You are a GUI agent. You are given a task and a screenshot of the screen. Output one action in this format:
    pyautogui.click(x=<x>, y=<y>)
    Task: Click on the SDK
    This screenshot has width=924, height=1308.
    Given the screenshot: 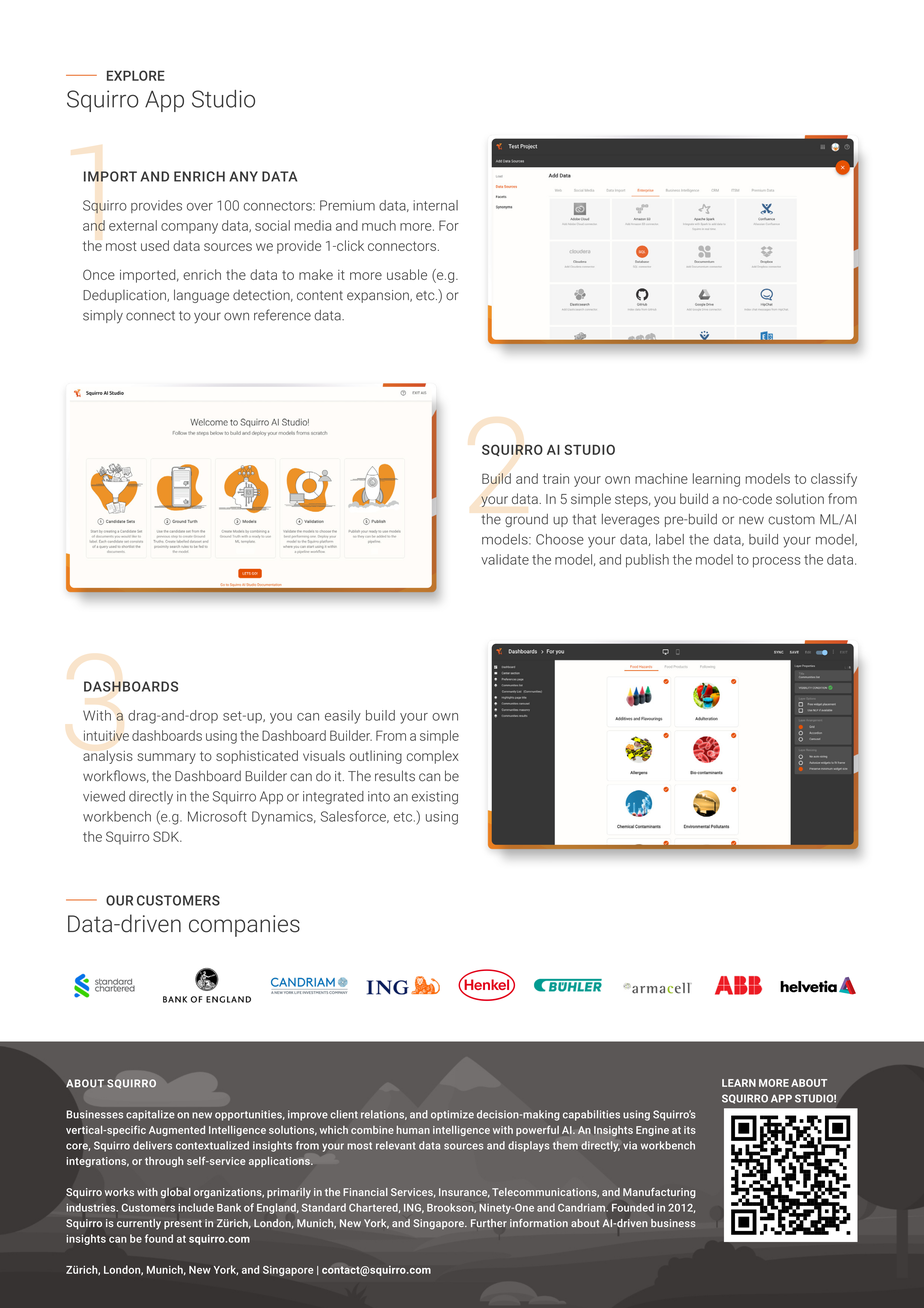 What is the action you would take?
    pyautogui.click(x=167, y=836)
